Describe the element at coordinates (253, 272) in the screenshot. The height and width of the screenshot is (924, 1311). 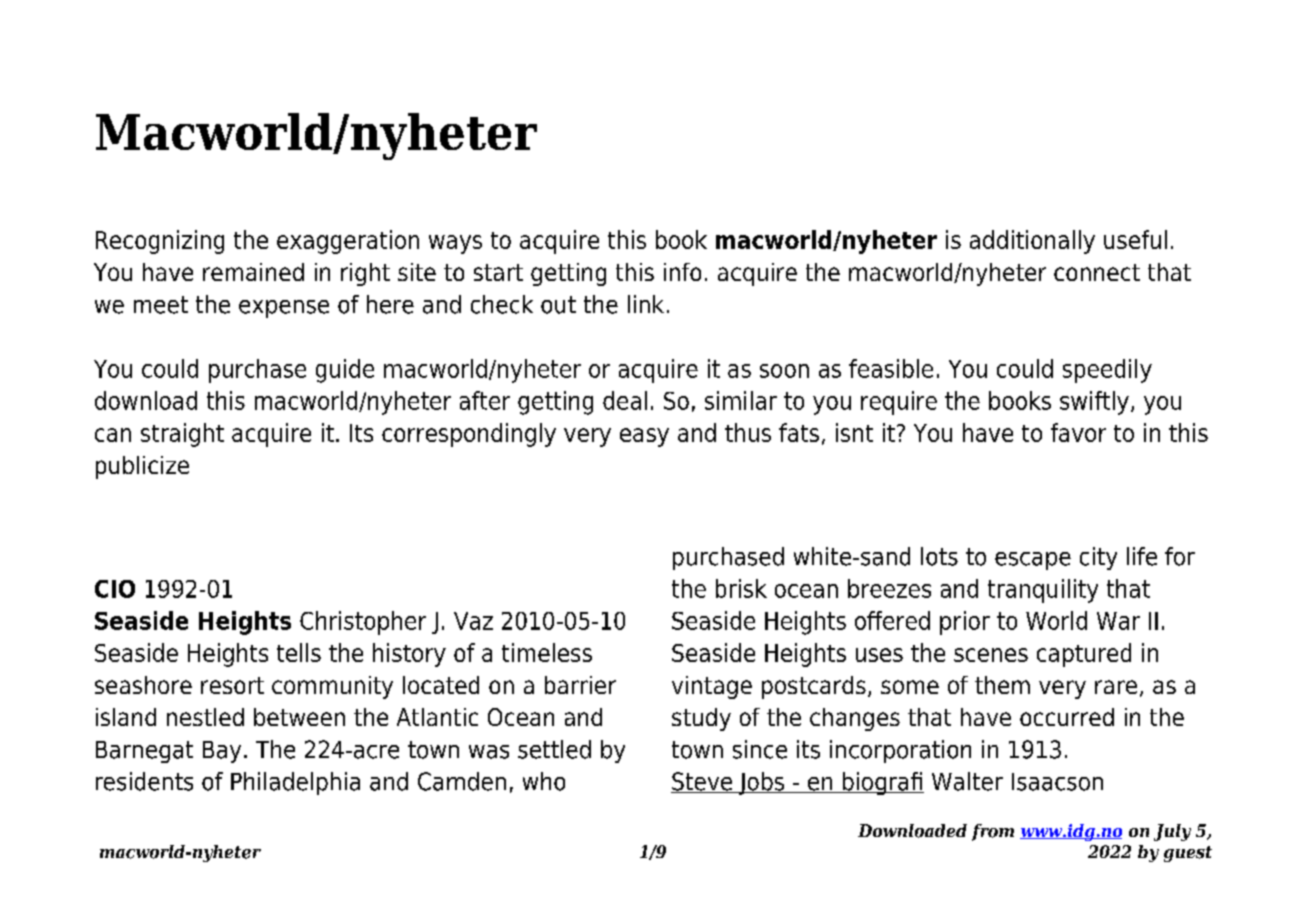
I see `remained` at that location.
